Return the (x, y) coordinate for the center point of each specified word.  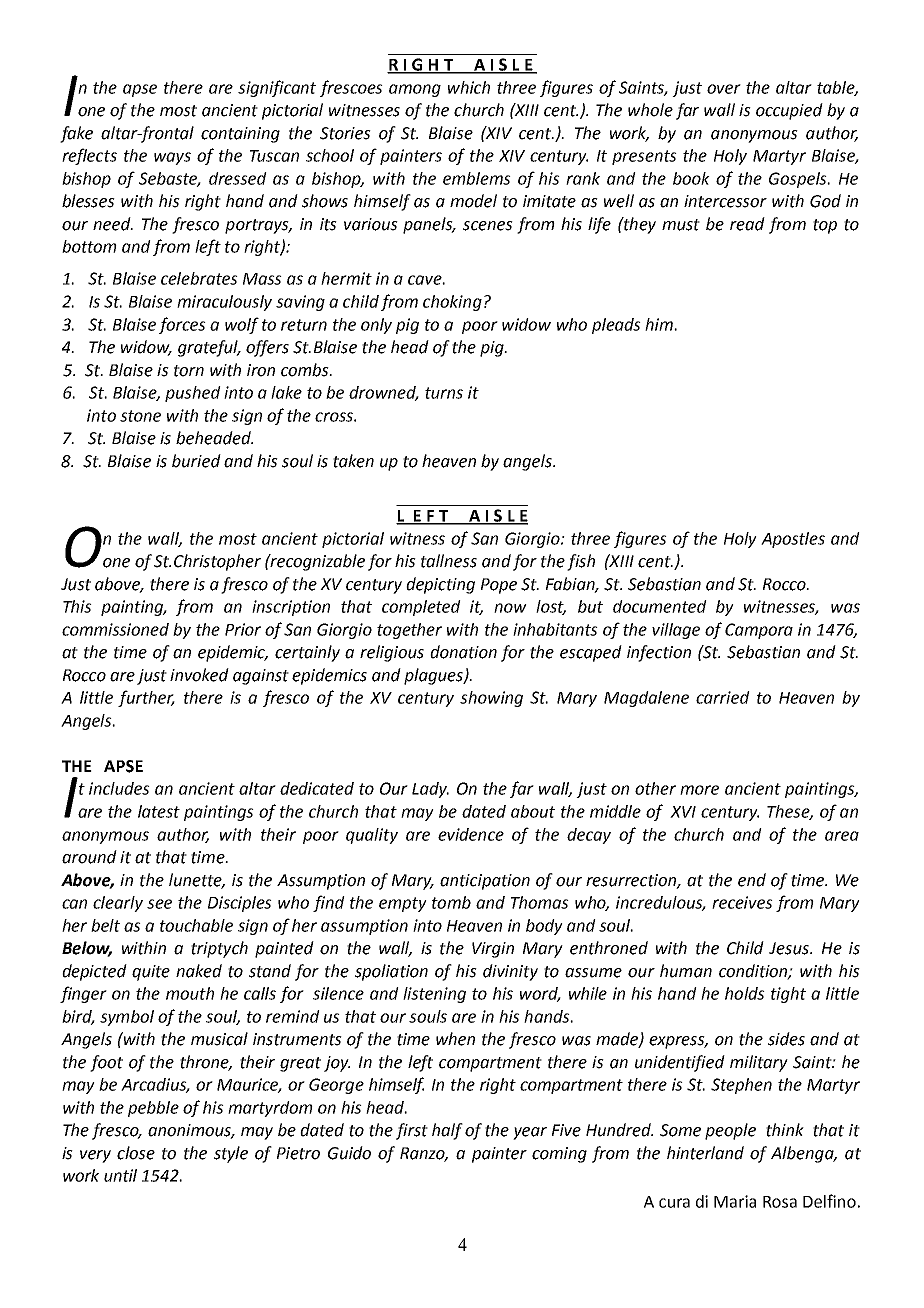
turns (444, 393)
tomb (451, 902)
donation (463, 652)
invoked (199, 675)
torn (189, 371)
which (469, 87)
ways (172, 158)
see (159, 904)
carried (723, 697)
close (136, 1153)
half (447, 1131)
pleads (616, 326)
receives (742, 902)
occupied (789, 111)
